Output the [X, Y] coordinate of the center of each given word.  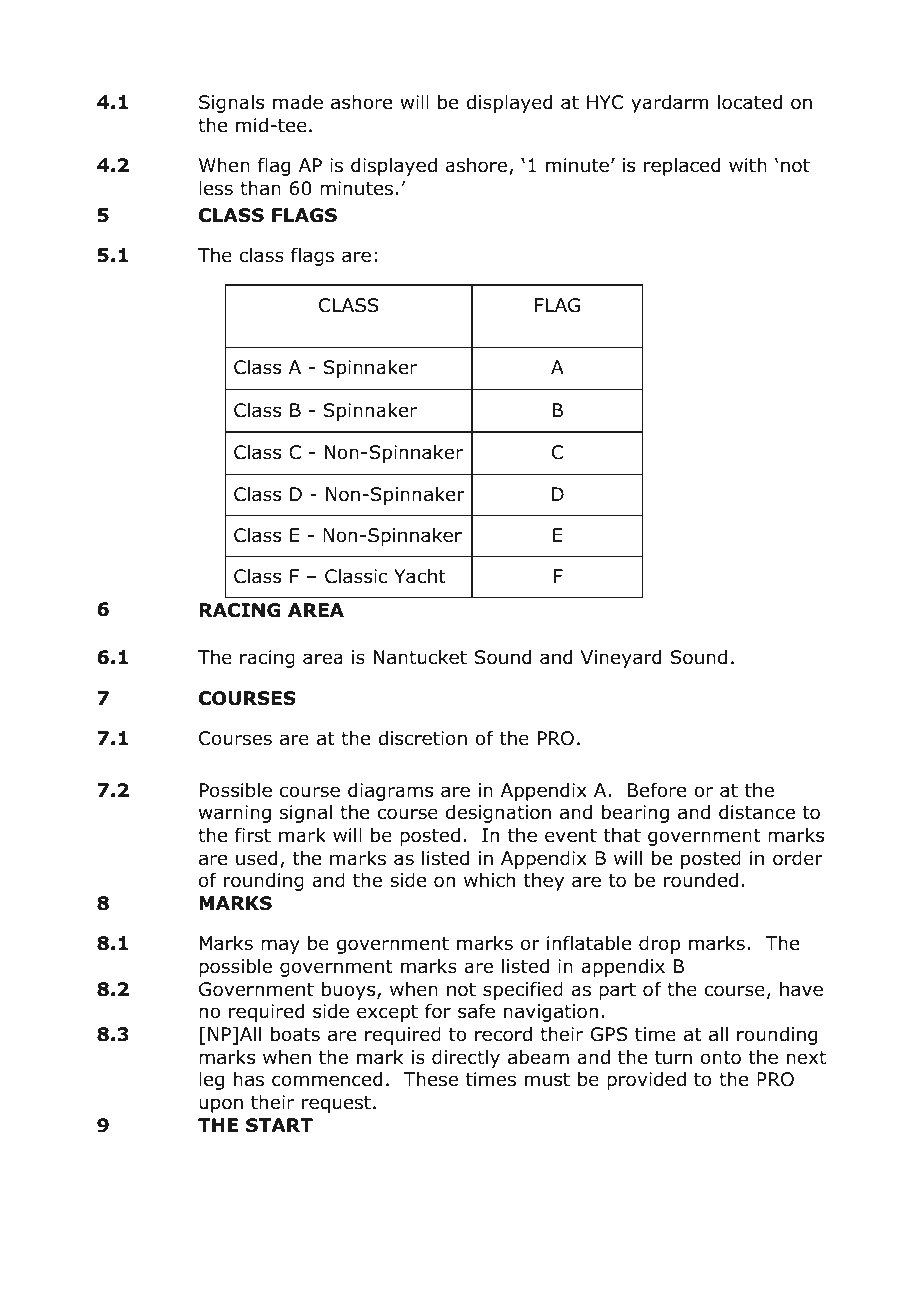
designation [498, 814]
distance [757, 812]
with [748, 165]
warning [235, 814]
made [298, 102]
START [279, 1125]
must [547, 1080]
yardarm [670, 104]
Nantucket [420, 657]
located [750, 102]
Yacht [420, 576]
